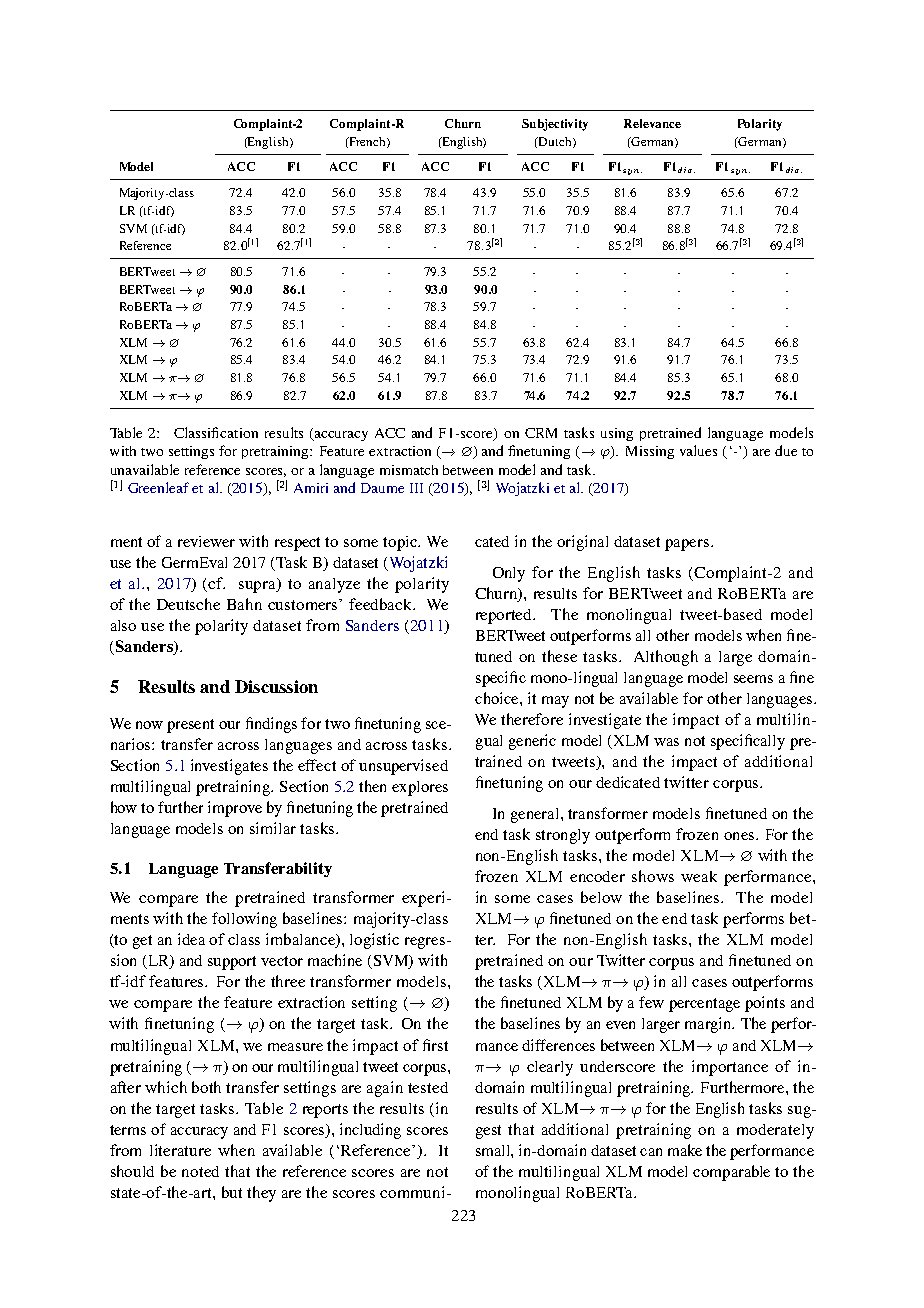 This screenshot has width=924, height=1308. I want to click on noted, so click(200, 1171).
